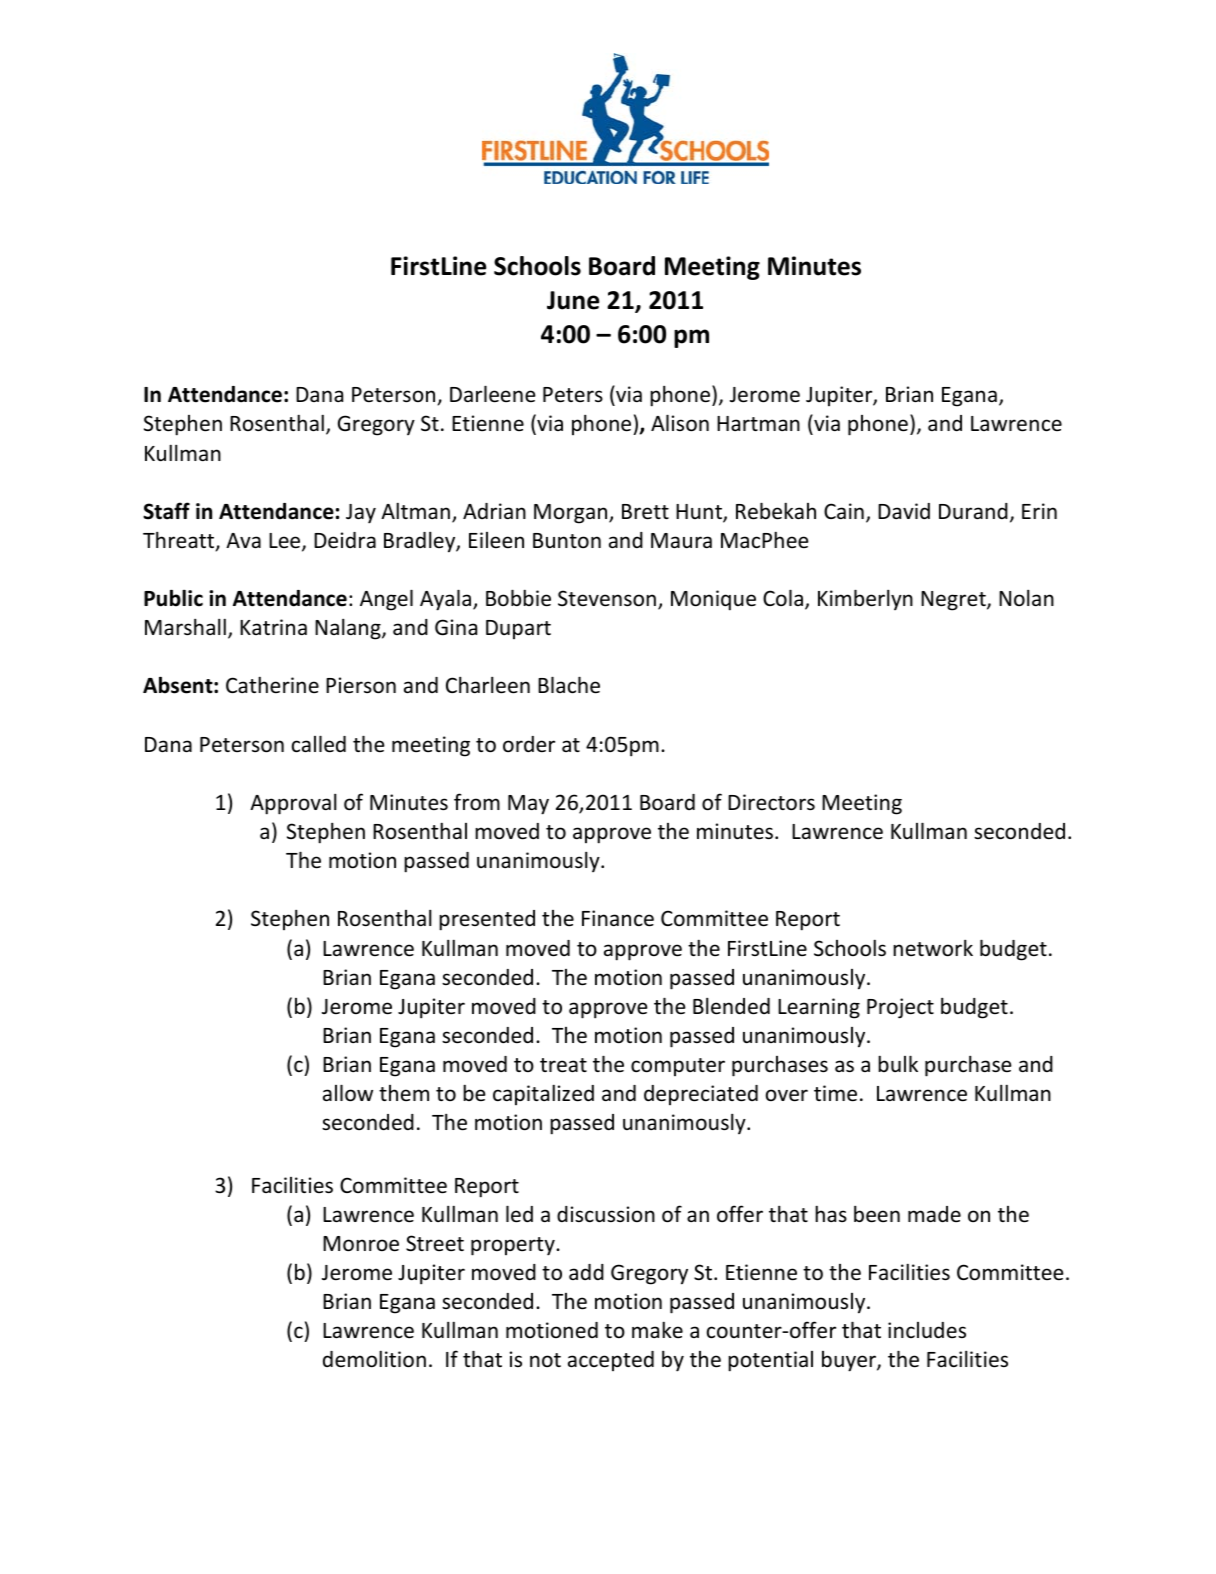 The image size is (1216, 1574). I want to click on Directors, so click(771, 802).
